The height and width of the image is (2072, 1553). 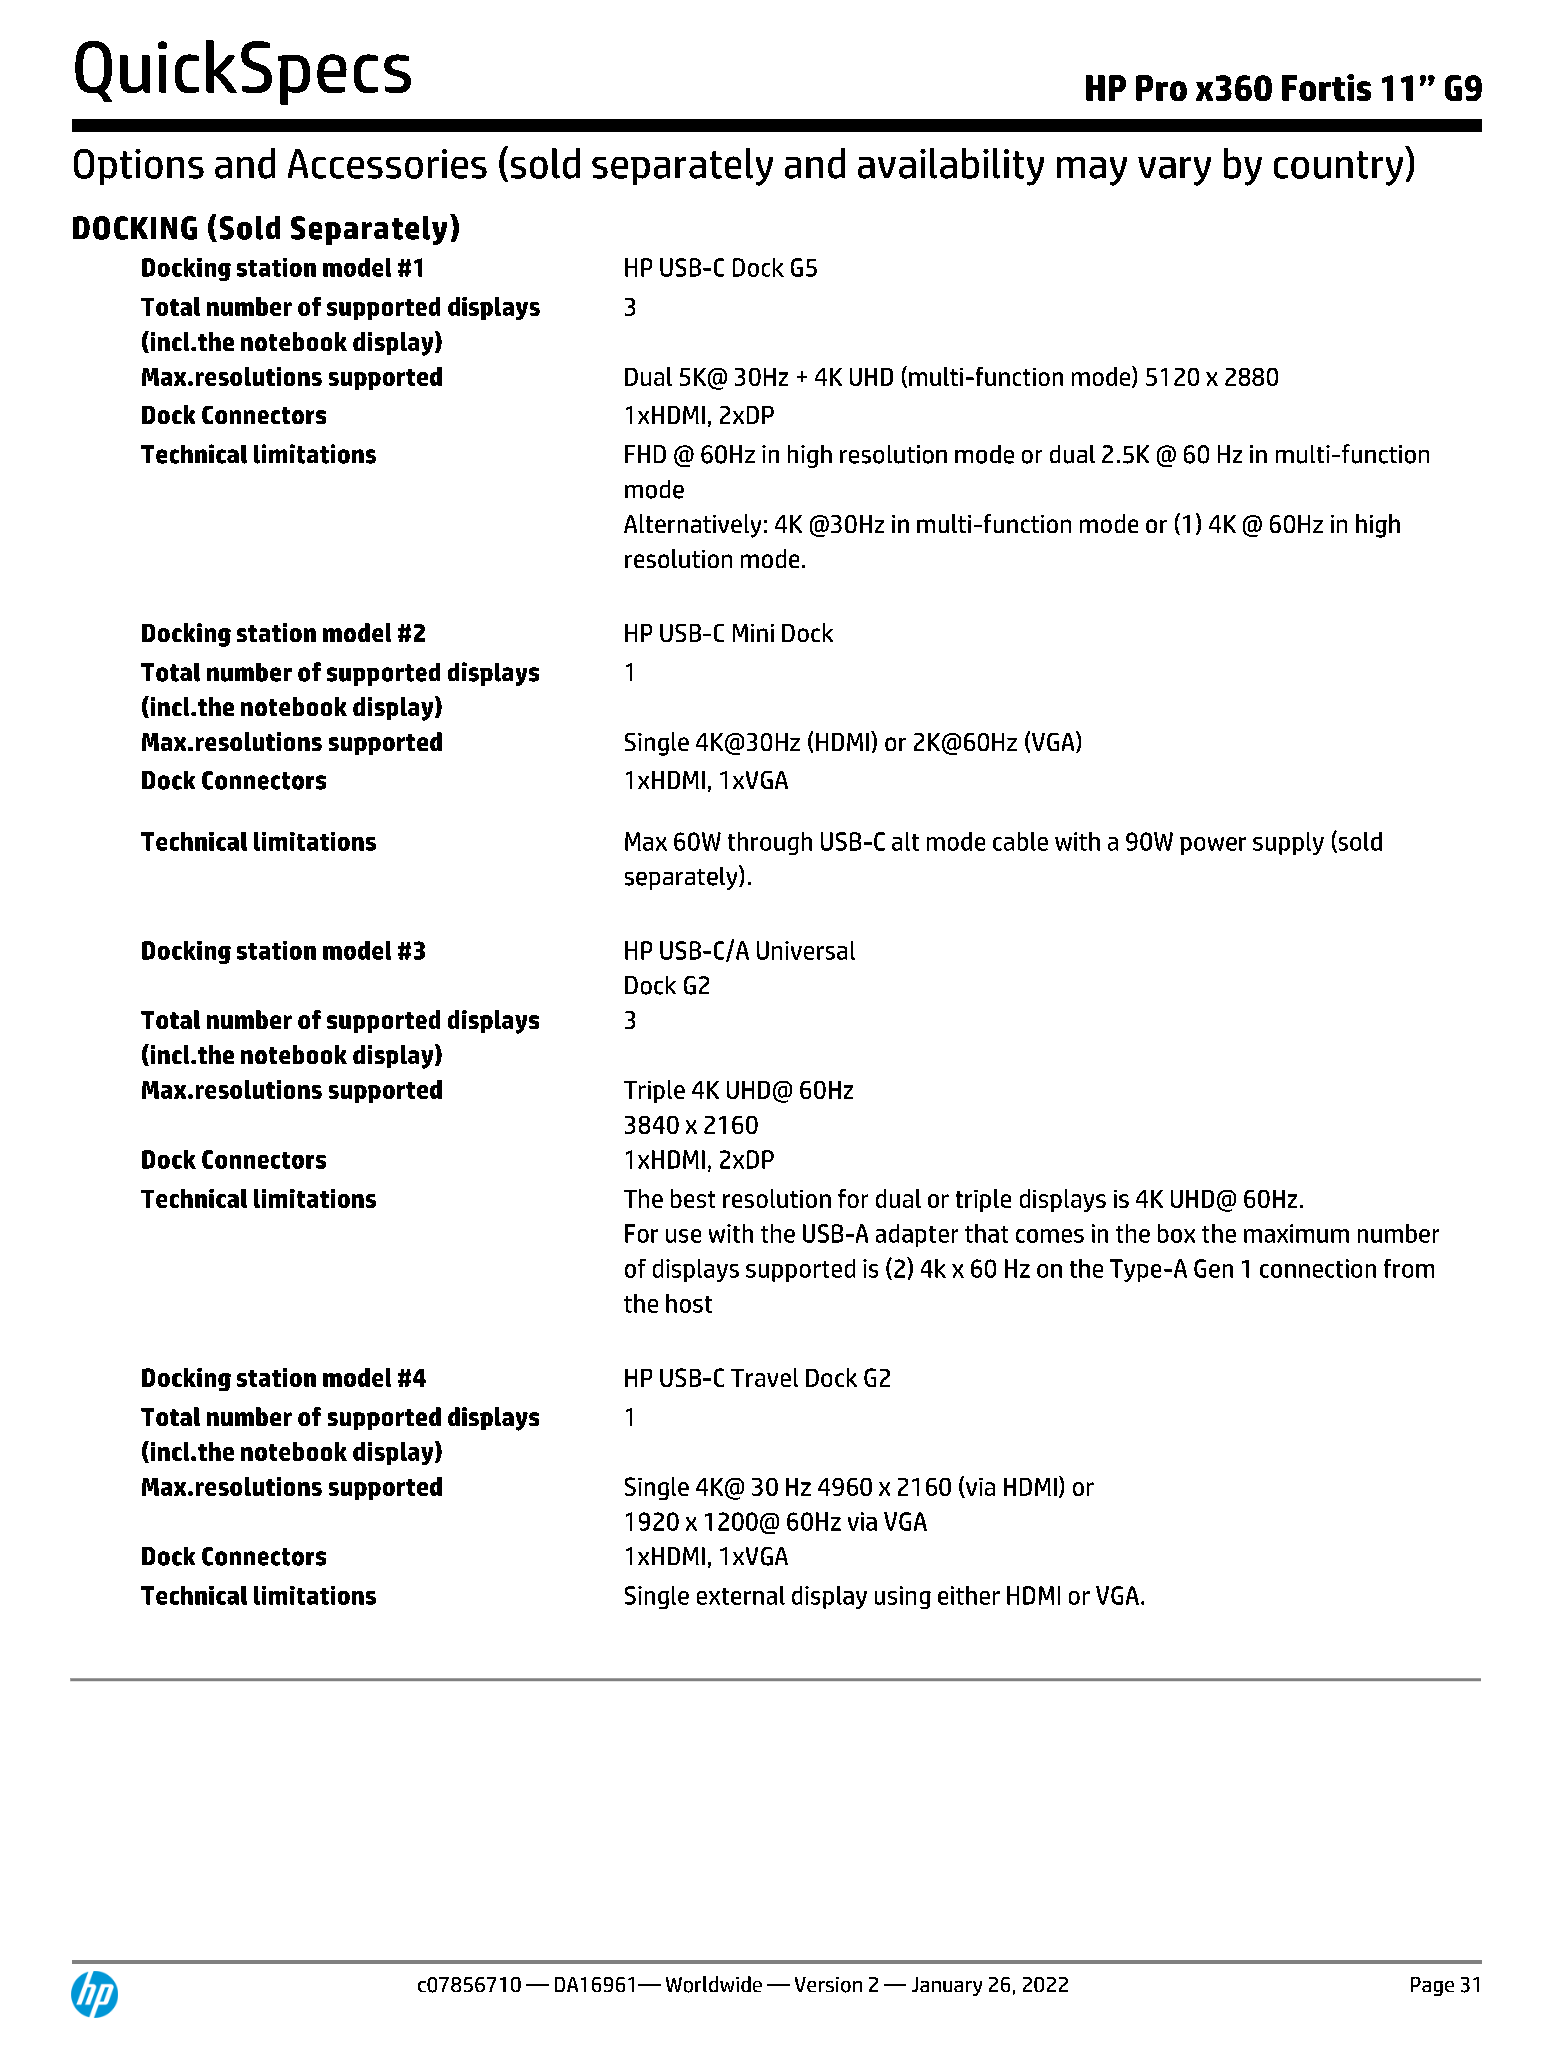 I want to click on maximum, so click(x=1296, y=1233).
